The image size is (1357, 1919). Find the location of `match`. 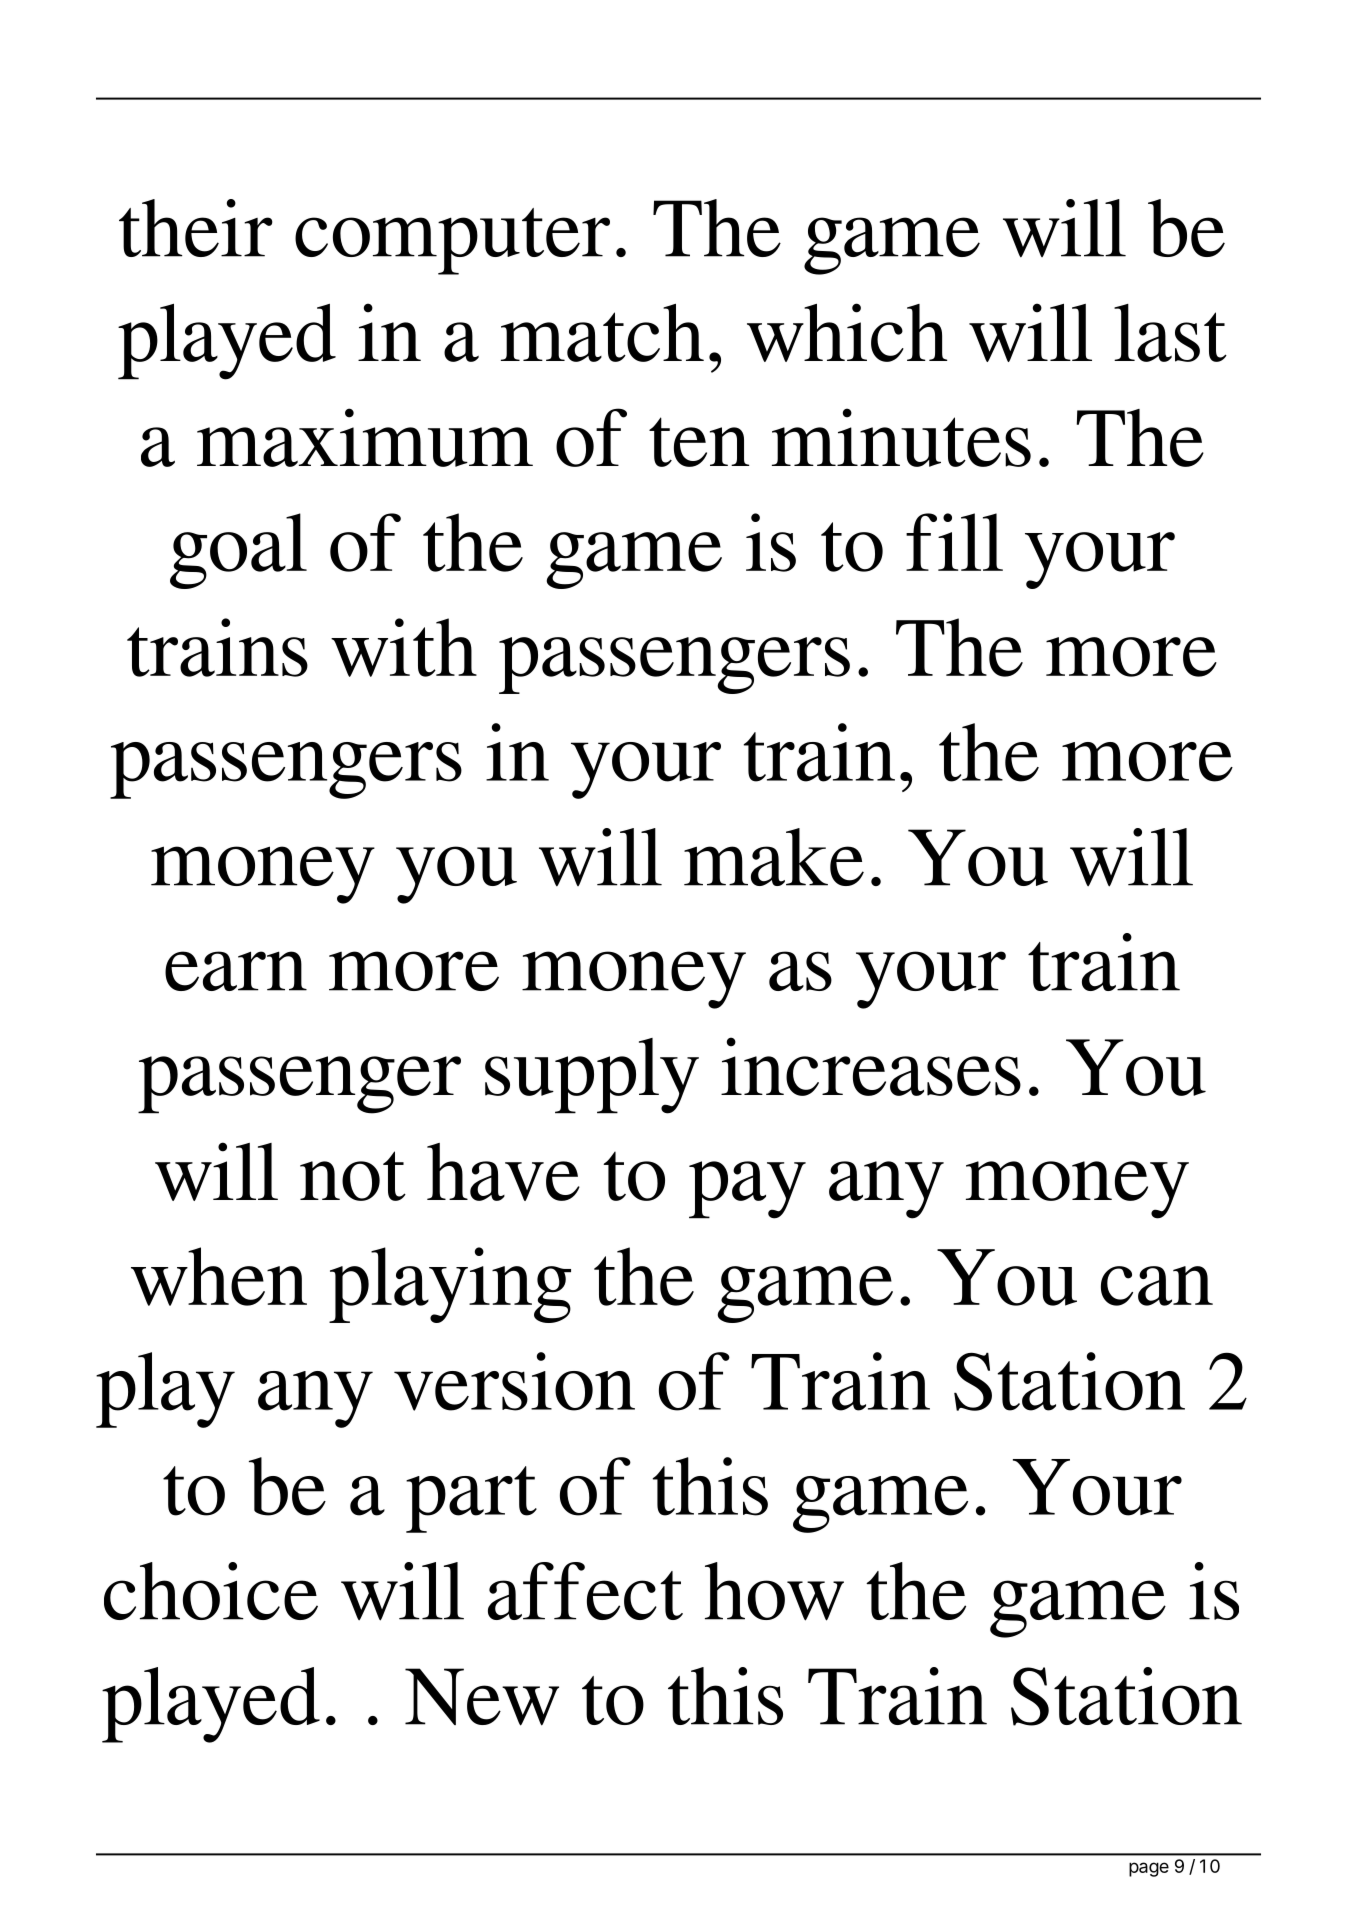

match is located at coordinates (602, 333).
